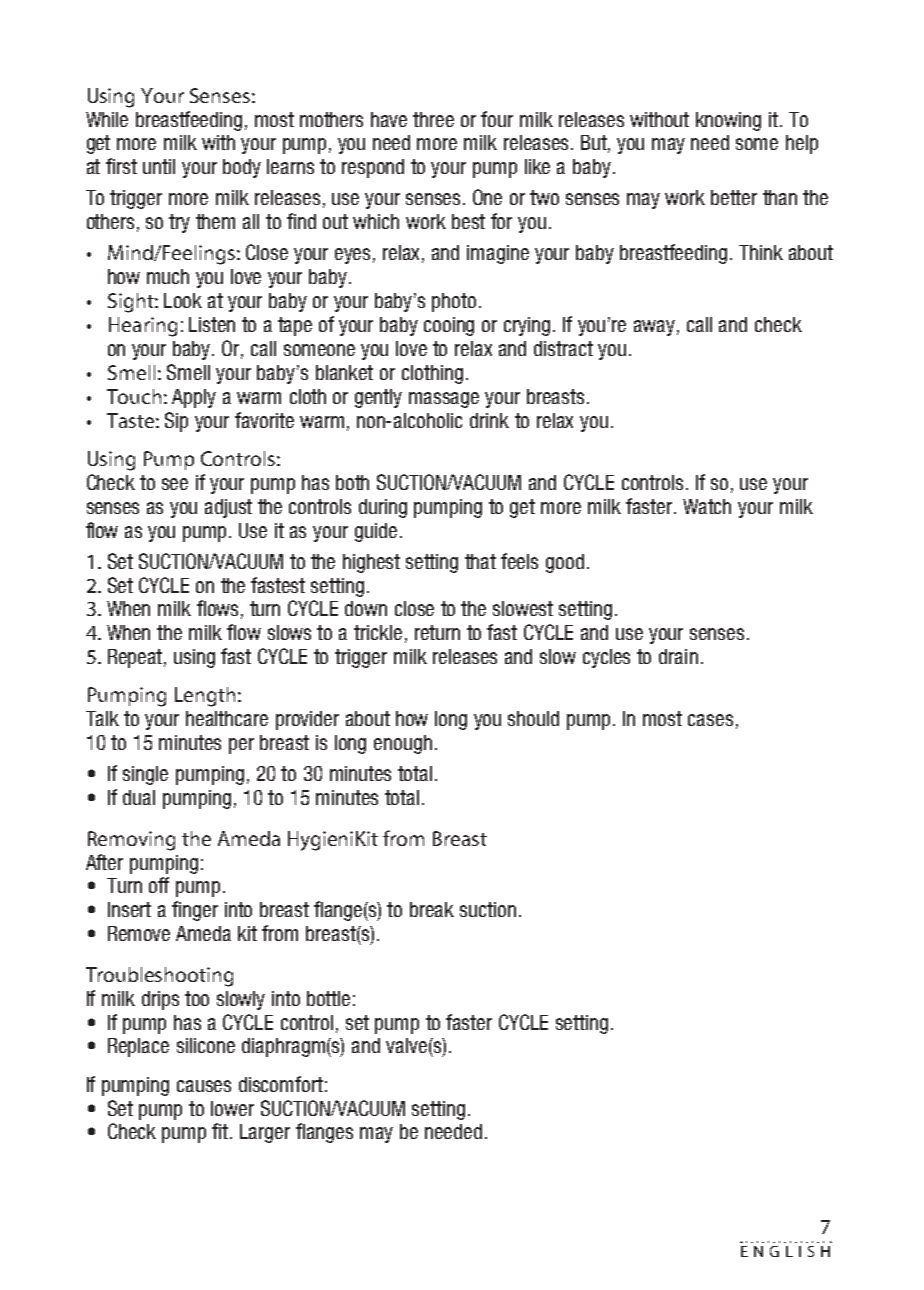 This screenshot has height=1290, width=924. Describe the element at coordinates (221, 1131) in the screenshot. I see `fit` at that location.
